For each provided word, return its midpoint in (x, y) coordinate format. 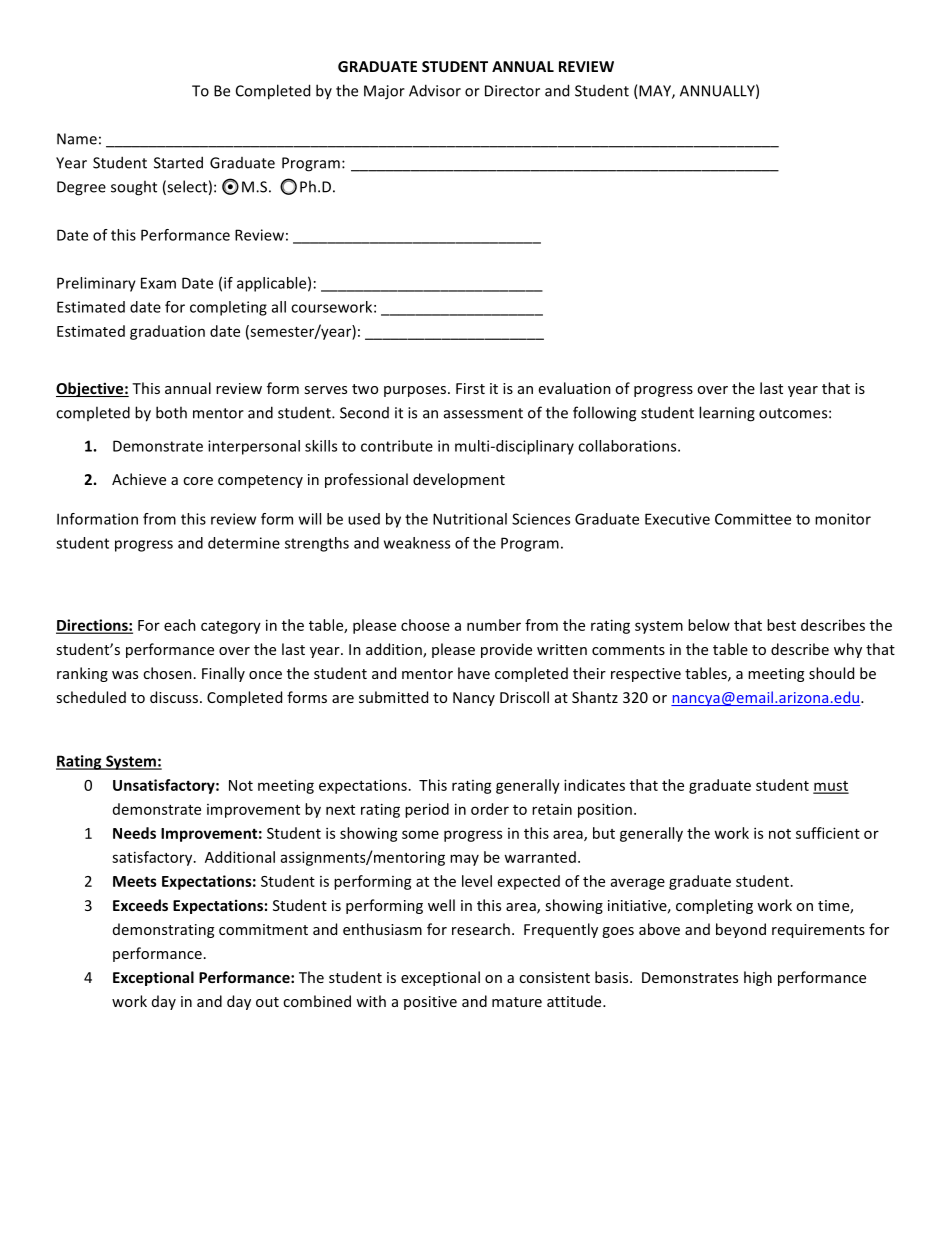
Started (178, 162)
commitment (263, 929)
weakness (417, 543)
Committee (753, 519)
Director (512, 91)
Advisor (435, 90)
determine (244, 543)
